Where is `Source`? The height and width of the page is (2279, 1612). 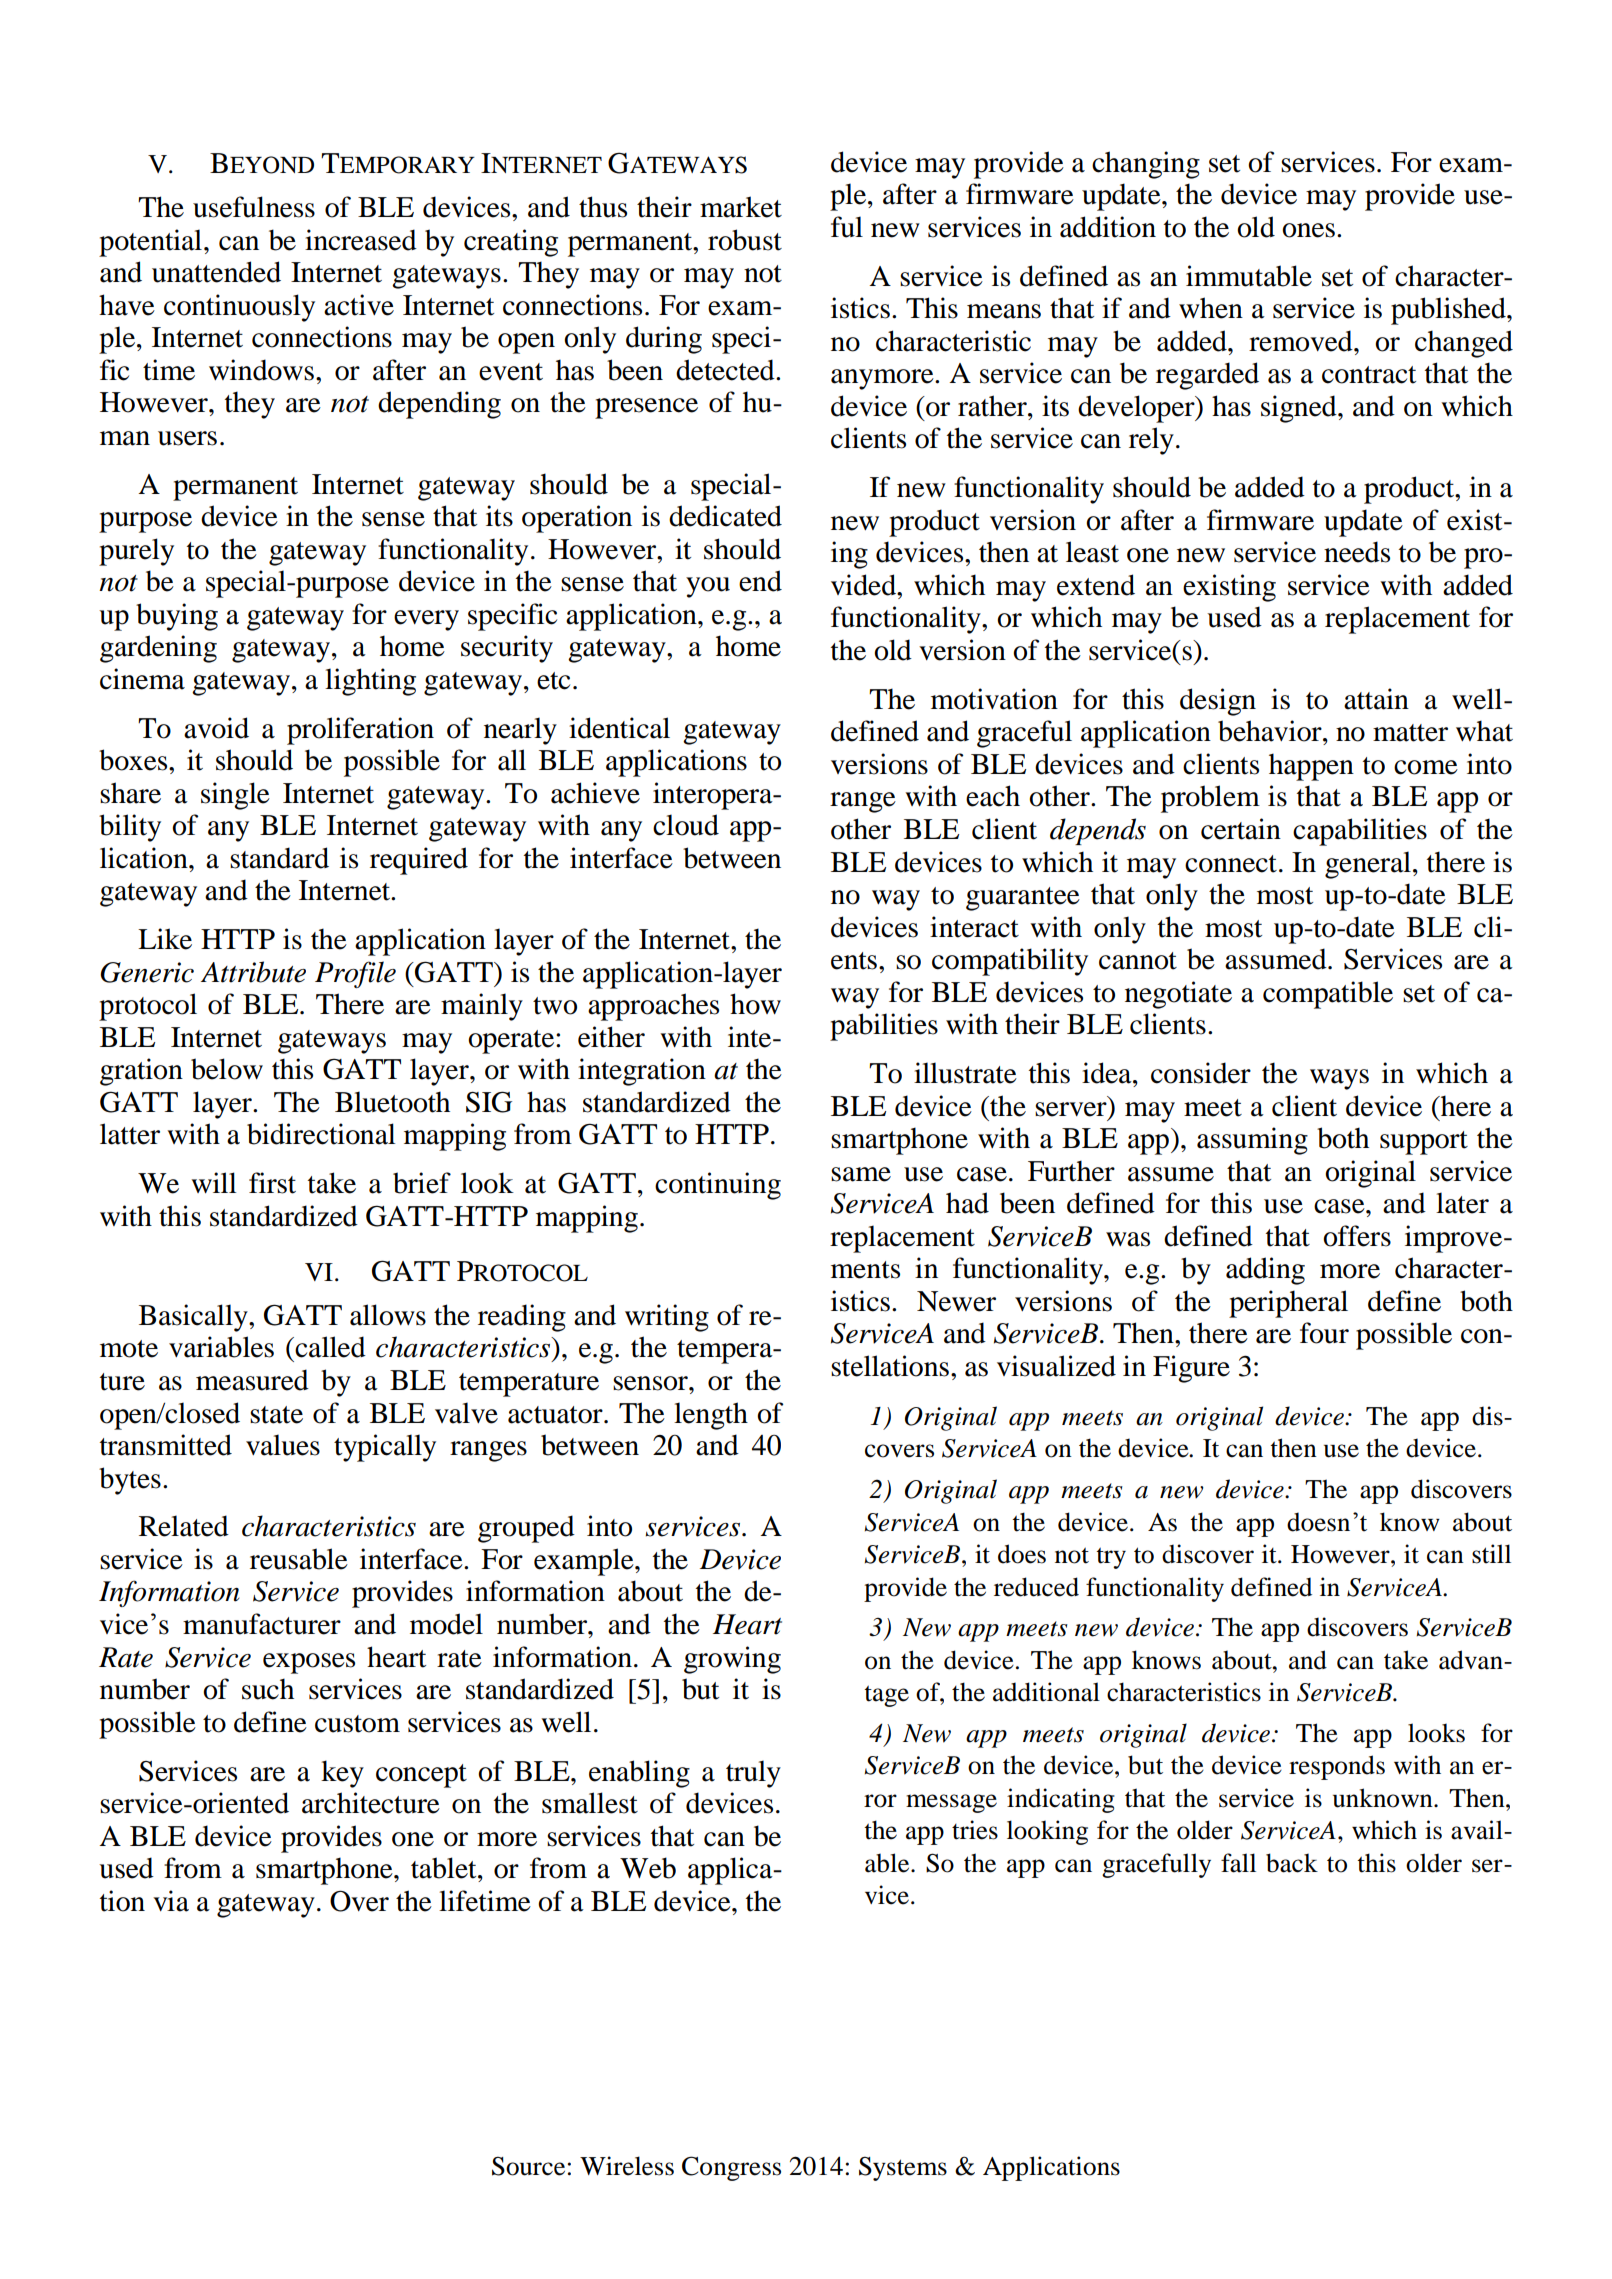 Source is located at coordinates (528, 2166).
